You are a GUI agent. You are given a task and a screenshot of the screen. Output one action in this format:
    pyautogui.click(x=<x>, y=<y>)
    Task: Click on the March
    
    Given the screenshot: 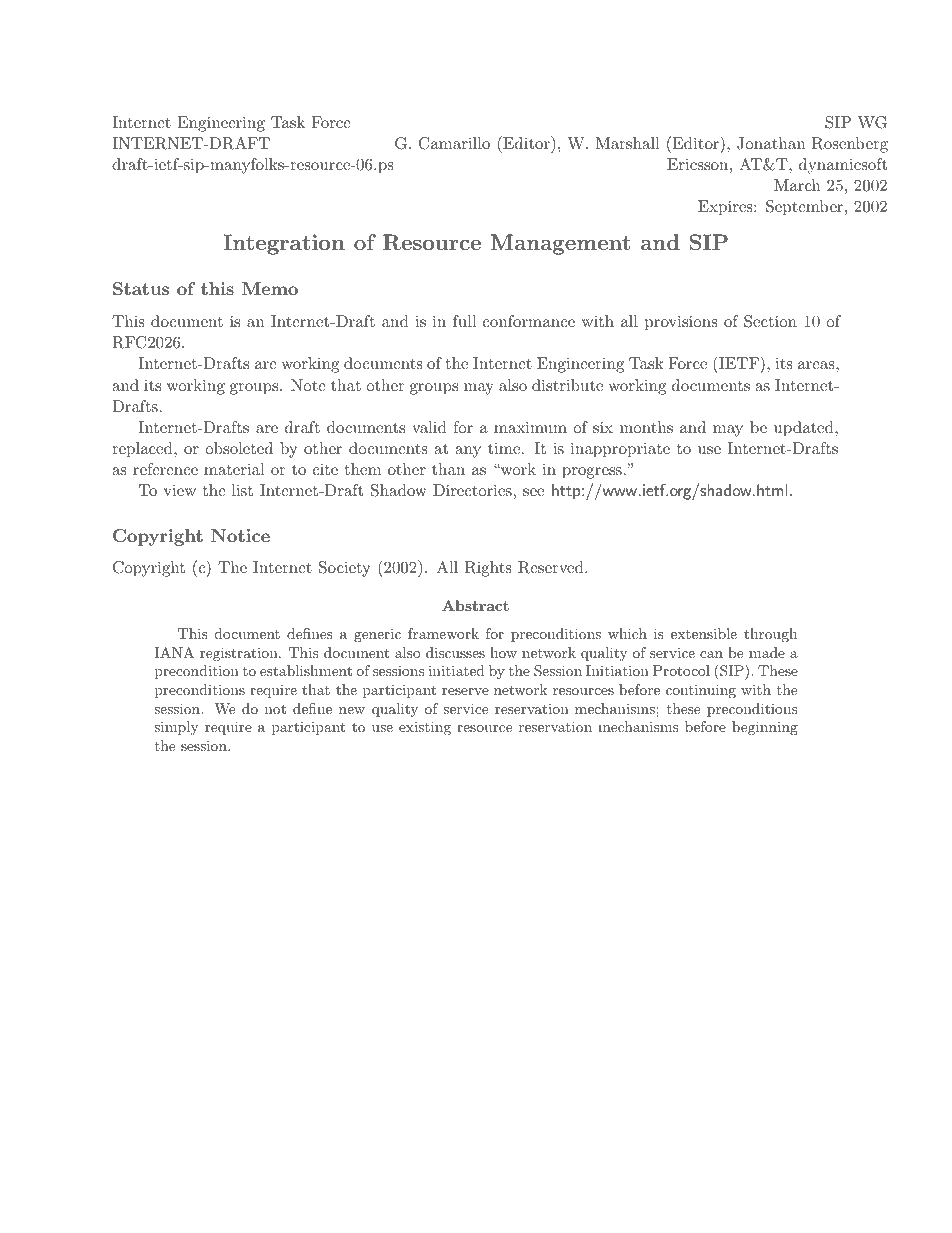 What is the action you would take?
    pyautogui.click(x=797, y=185)
